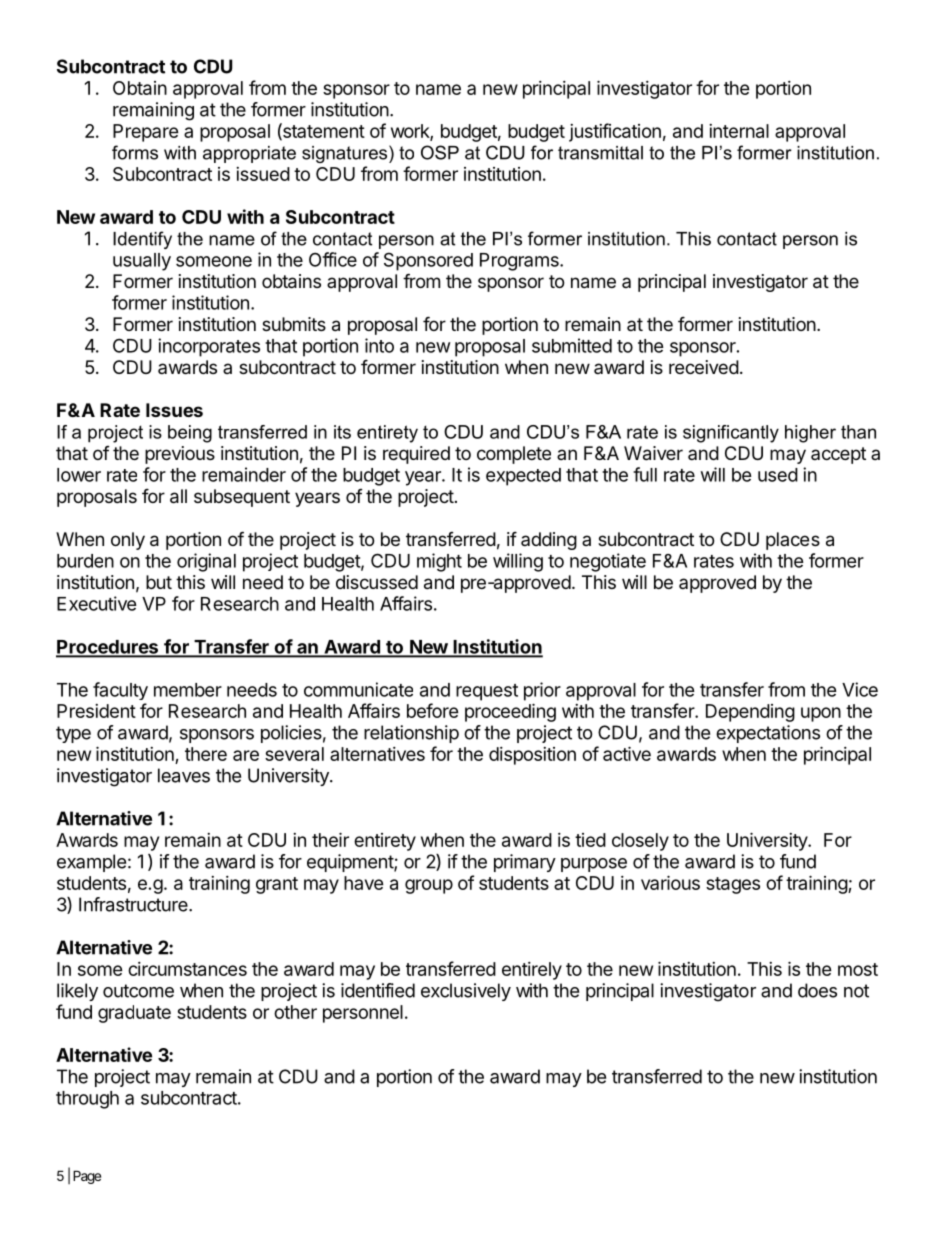 This image has height=1233, width=952. What do you see at coordinates (87, 1177) in the image?
I see `Page` at bounding box center [87, 1177].
